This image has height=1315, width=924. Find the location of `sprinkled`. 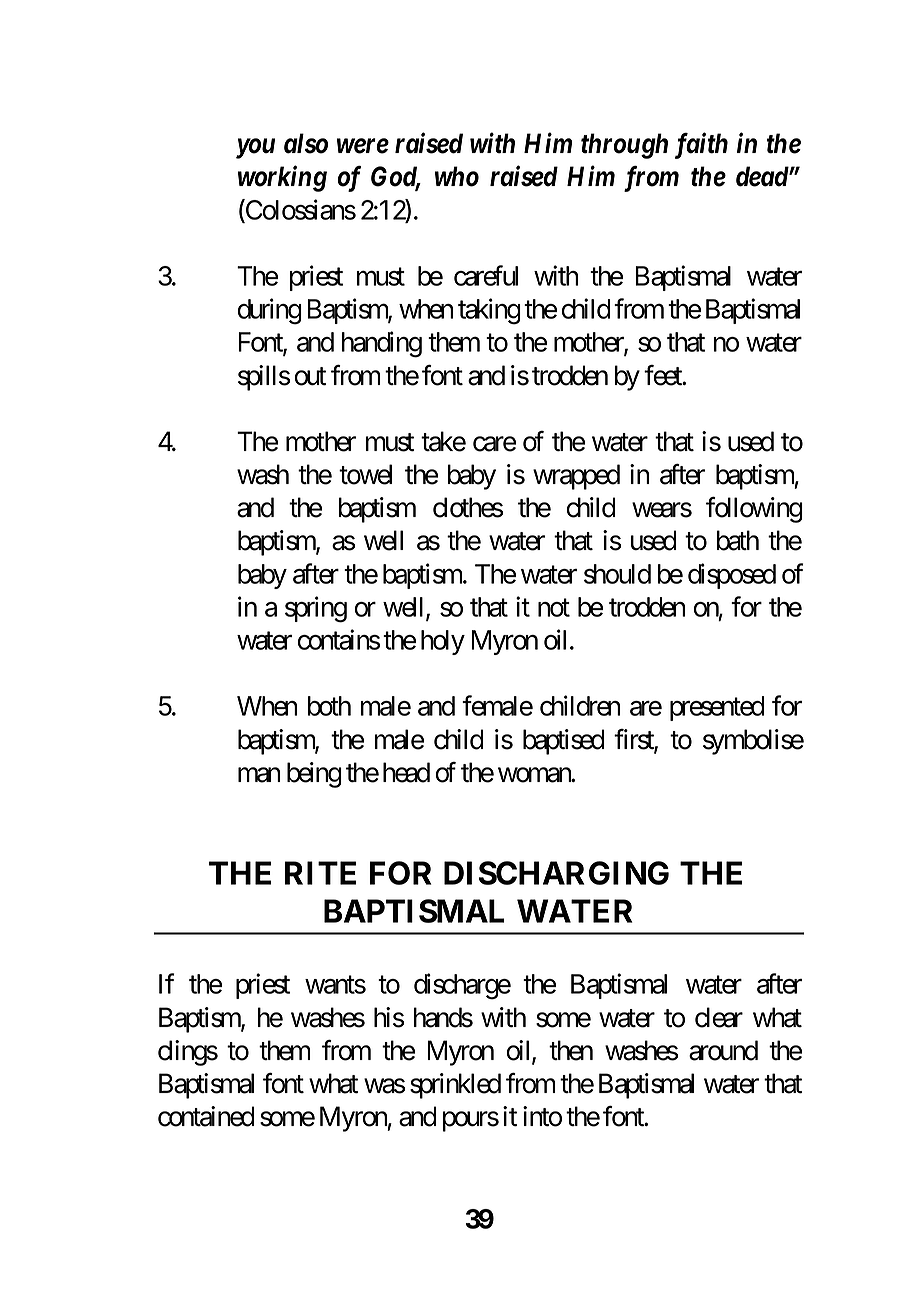

sprinkled is located at coordinates (455, 1086).
